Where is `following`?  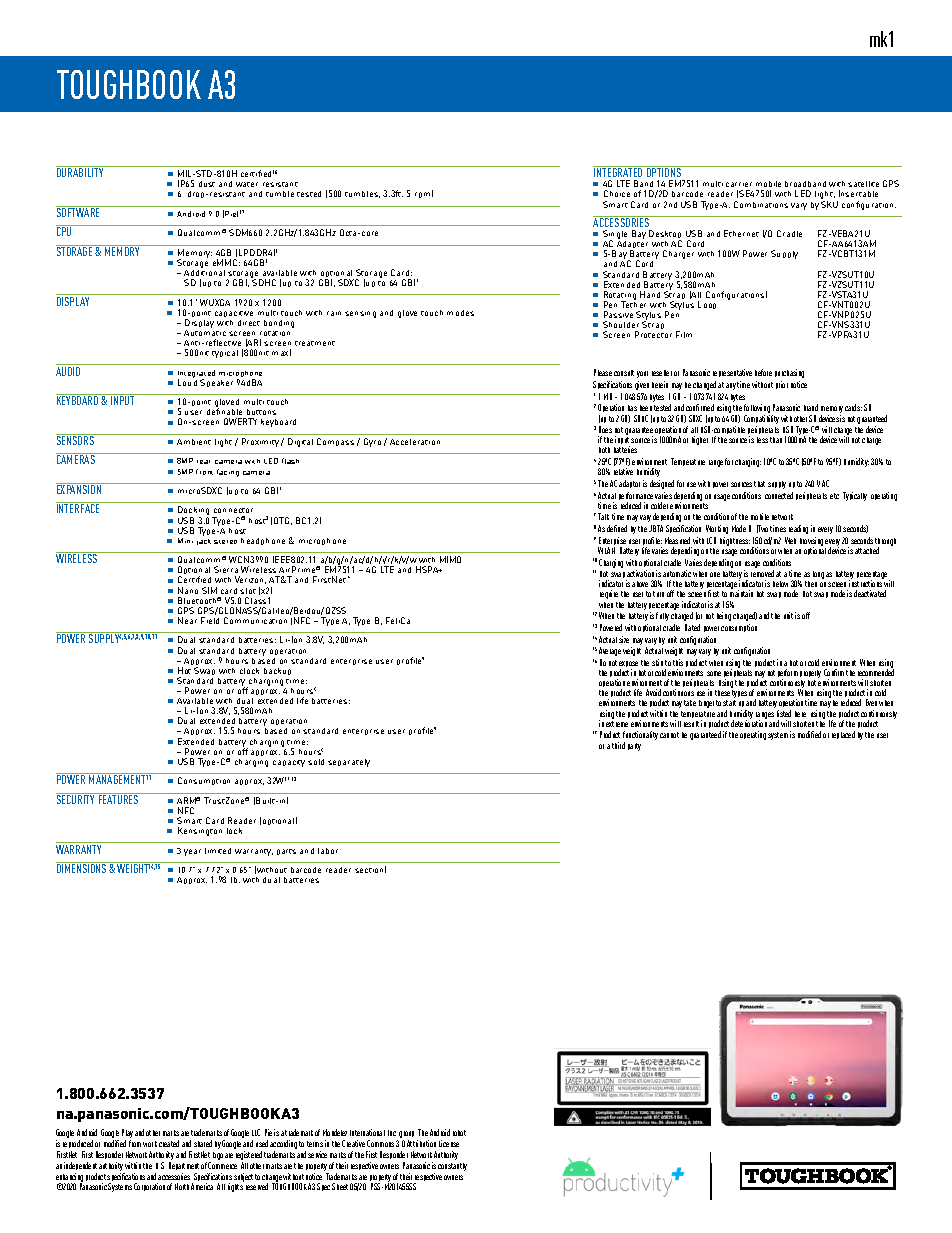
following is located at coordinates (757, 410).
